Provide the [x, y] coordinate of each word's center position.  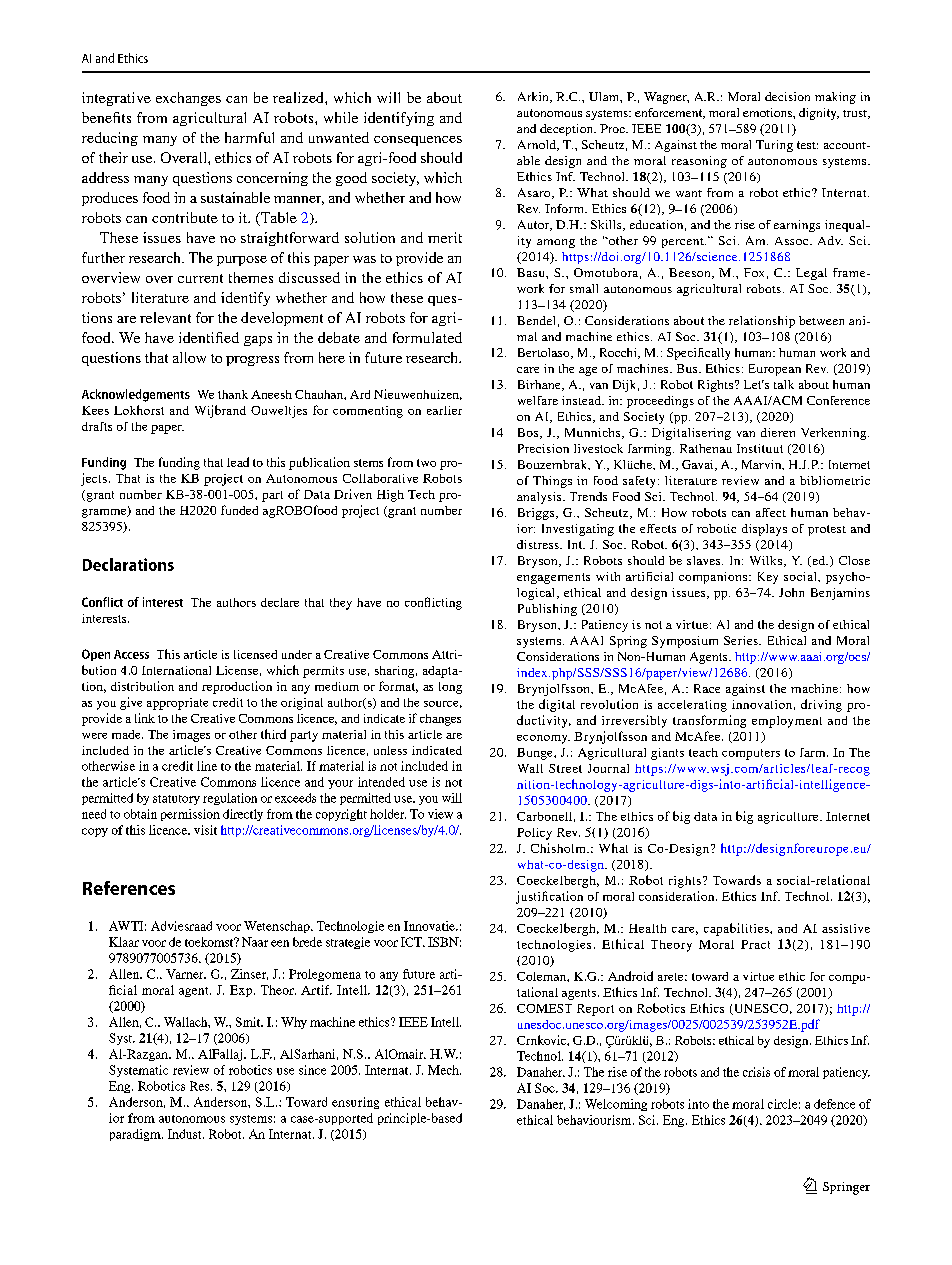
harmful [249, 137]
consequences [418, 141]
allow [189, 357]
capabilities [737, 929]
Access [131, 654]
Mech [444, 1070]
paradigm [136, 1135]
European [775, 370]
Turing [774, 146]
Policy [534, 834]
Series [742, 640]
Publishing [547, 610]
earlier [444, 410]
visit [205, 830]
